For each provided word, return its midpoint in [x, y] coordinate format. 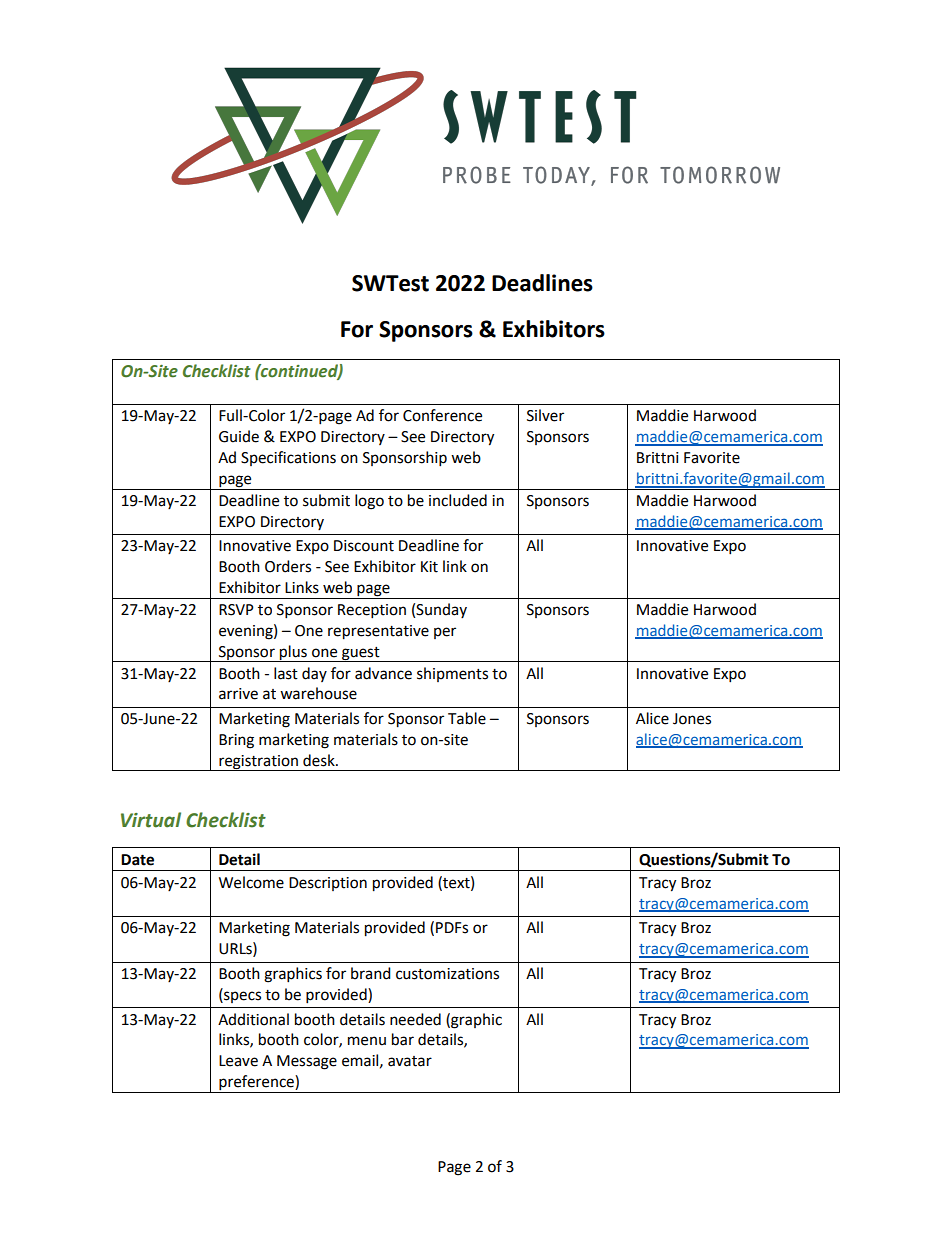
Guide [239, 436]
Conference [442, 415]
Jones [692, 719]
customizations [447, 974]
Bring [236, 741]
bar [403, 1039]
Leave [238, 1061]
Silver [545, 415]
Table [467, 718]
